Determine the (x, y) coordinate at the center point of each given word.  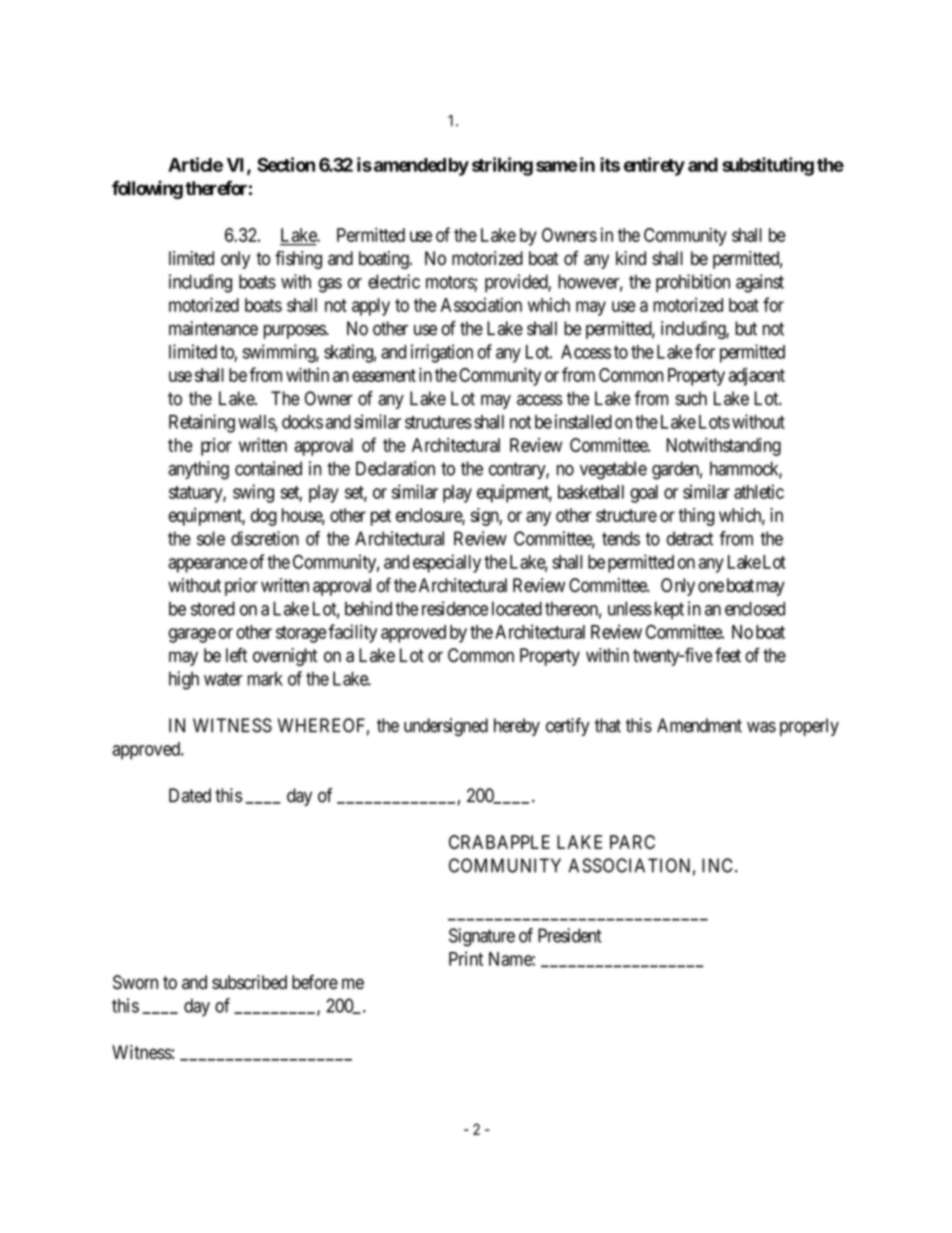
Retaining (202, 423)
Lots (714, 422)
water (223, 679)
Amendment (699, 725)
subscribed (249, 982)
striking (502, 166)
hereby (517, 727)
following (147, 189)
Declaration (395, 468)
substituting (768, 166)
